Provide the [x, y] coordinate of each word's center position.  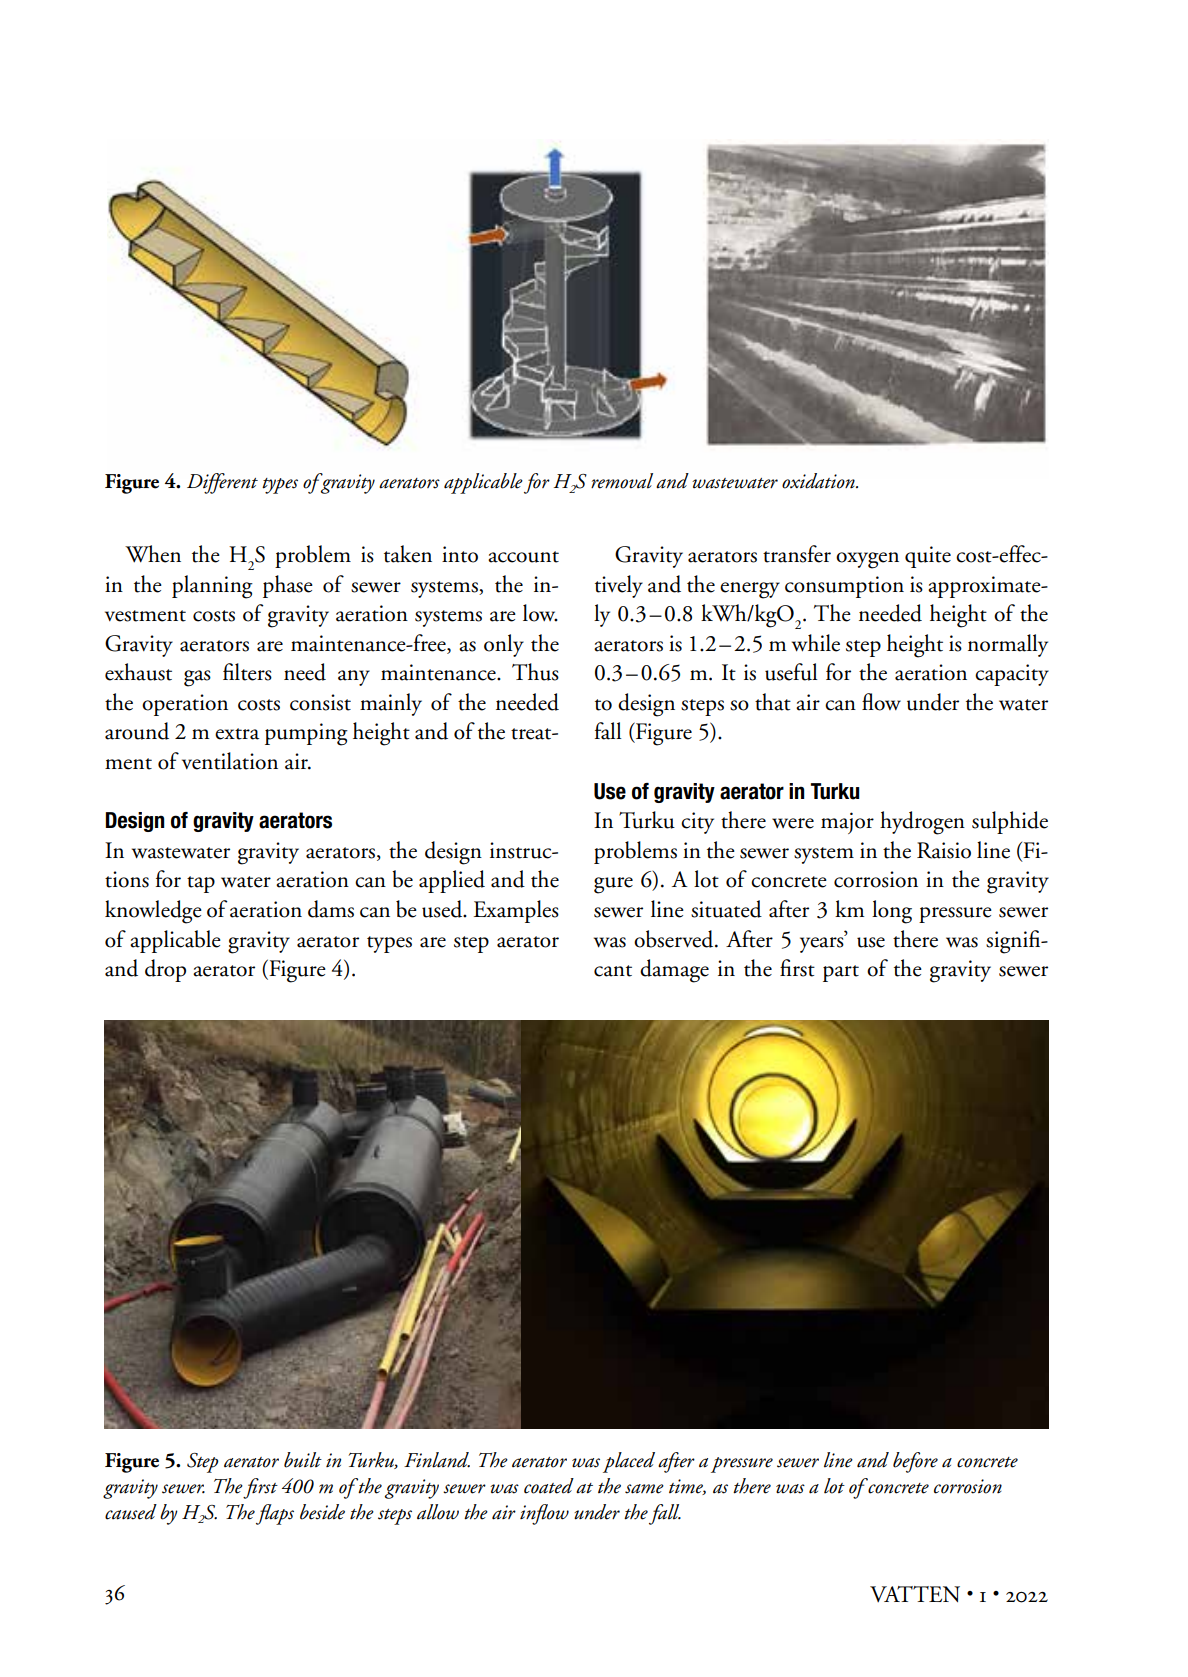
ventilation [230, 761]
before [915, 1462]
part [841, 973]
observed [675, 939]
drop [165, 970]
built [303, 1460]
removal [622, 481]
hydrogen [922, 823]
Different [222, 483]
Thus [535, 672]
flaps [275, 1514]
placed [629, 1462]
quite [928, 557]
